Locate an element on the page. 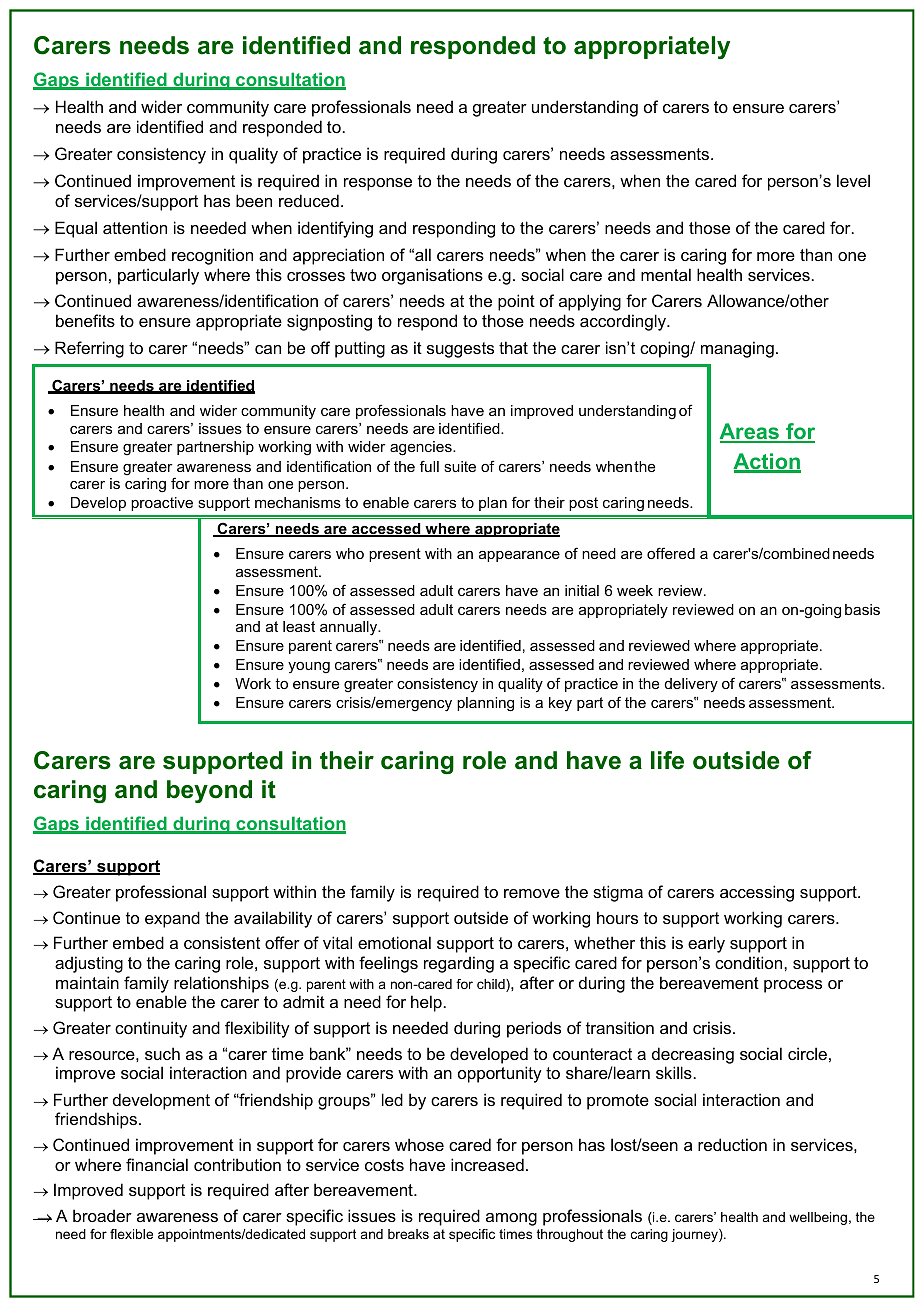  expand is located at coordinates (172, 919).
